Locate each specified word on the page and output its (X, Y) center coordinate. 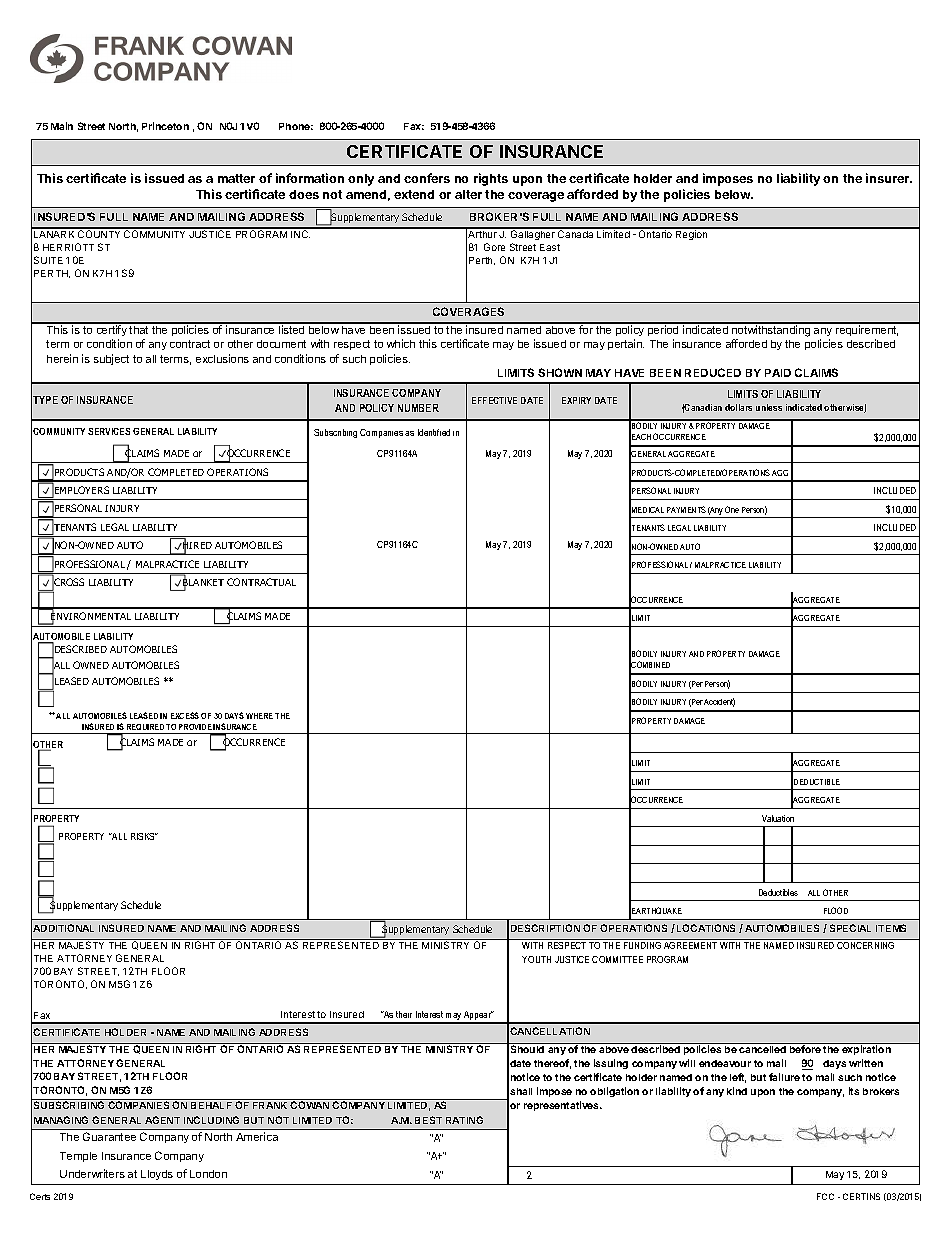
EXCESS (185, 715)
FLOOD (836, 910)
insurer (888, 178)
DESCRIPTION (545, 928)
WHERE (259, 716)
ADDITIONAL (63, 928)
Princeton (165, 126)
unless (769, 407)
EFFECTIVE (494, 400)
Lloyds (157, 1175)
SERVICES (109, 431)
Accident (719, 702)
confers (427, 178)
